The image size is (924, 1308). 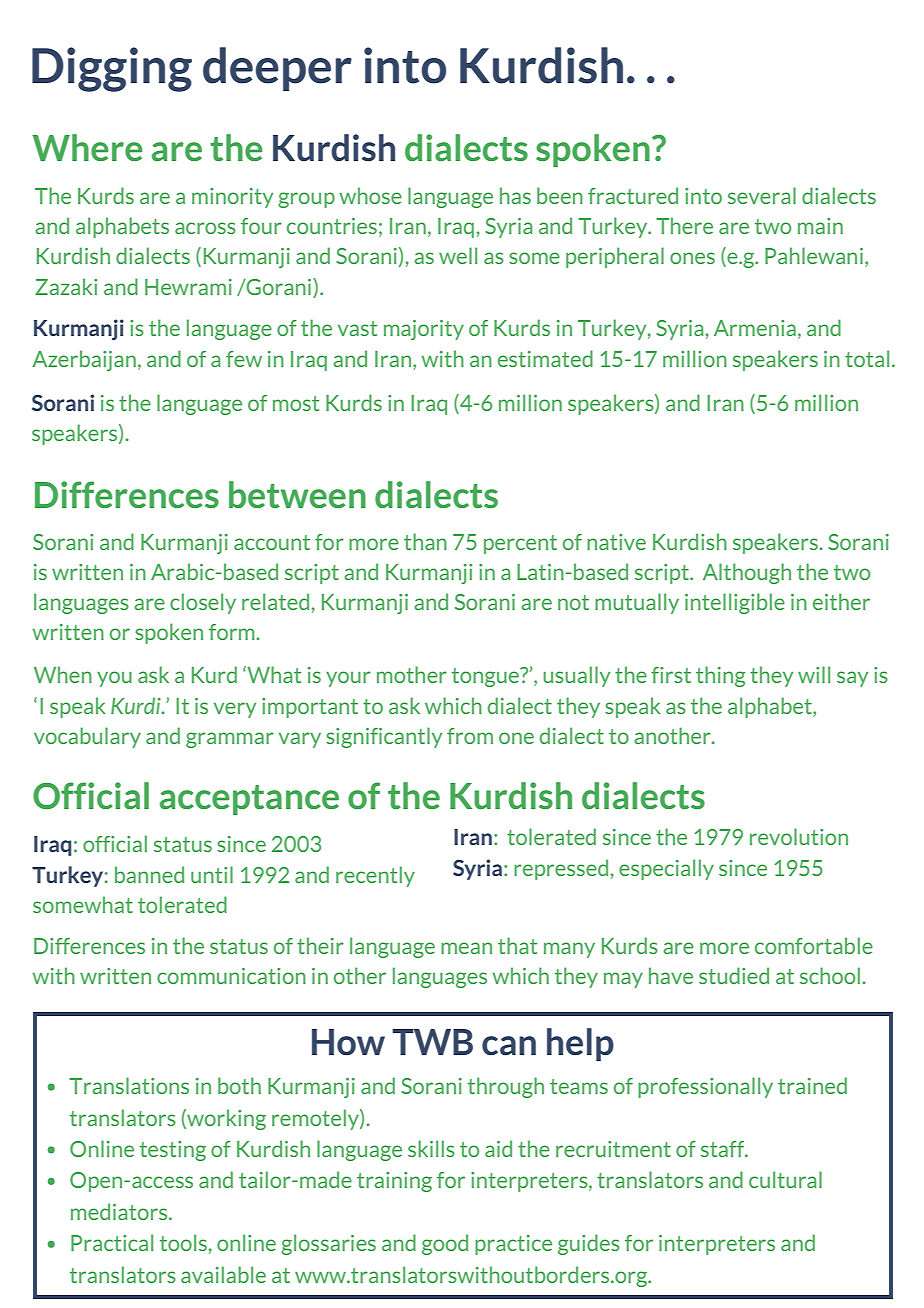 What do you see at coordinates (424, 330) in the screenshot?
I see `majority` at bounding box center [424, 330].
